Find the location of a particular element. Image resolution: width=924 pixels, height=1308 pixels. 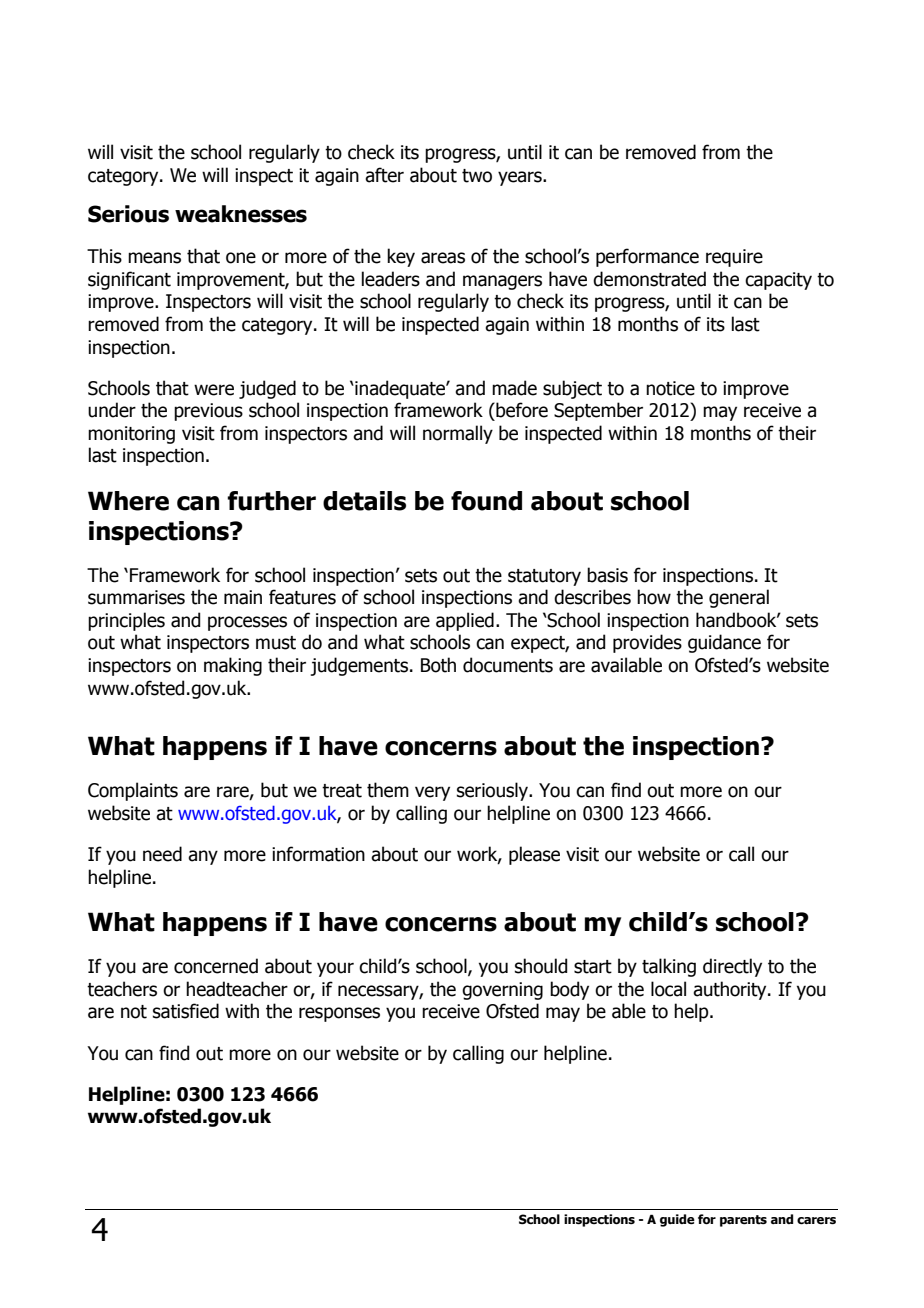

general is located at coordinates (739, 598).
